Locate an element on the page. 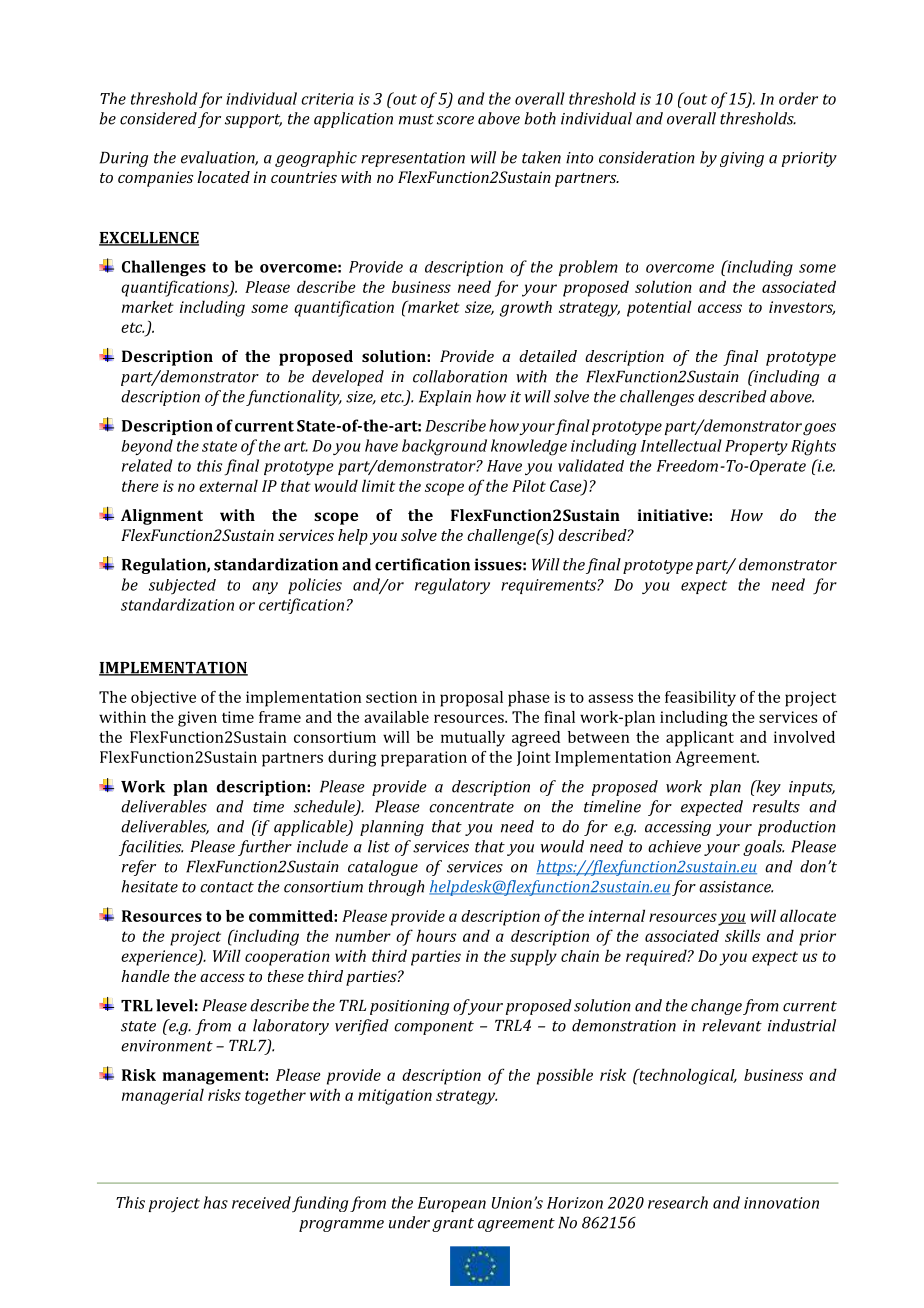 The width and height of the document is (924, 1308). subjected is located at coordinates (182, 587).
